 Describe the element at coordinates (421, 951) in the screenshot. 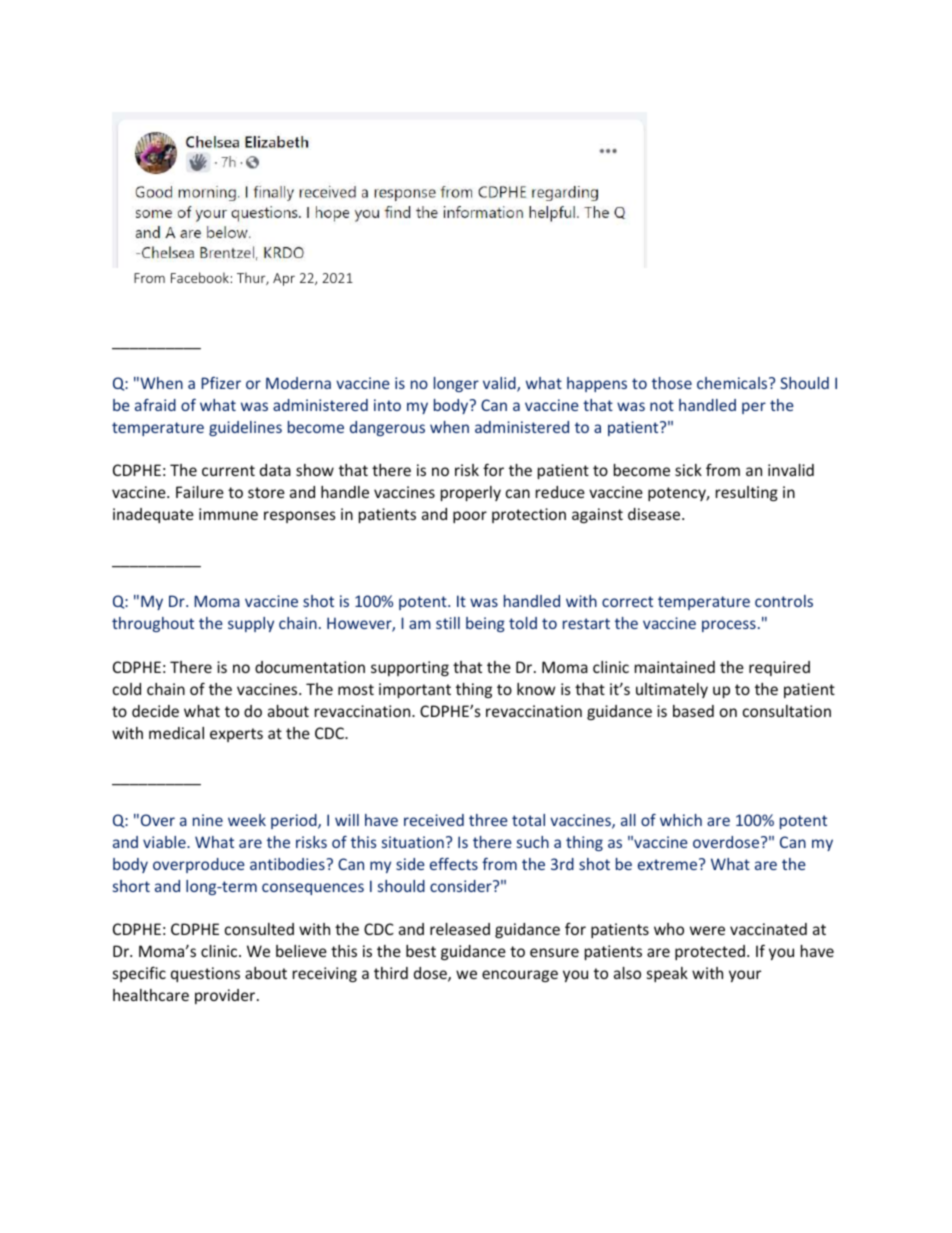

I see `best` at that location.
